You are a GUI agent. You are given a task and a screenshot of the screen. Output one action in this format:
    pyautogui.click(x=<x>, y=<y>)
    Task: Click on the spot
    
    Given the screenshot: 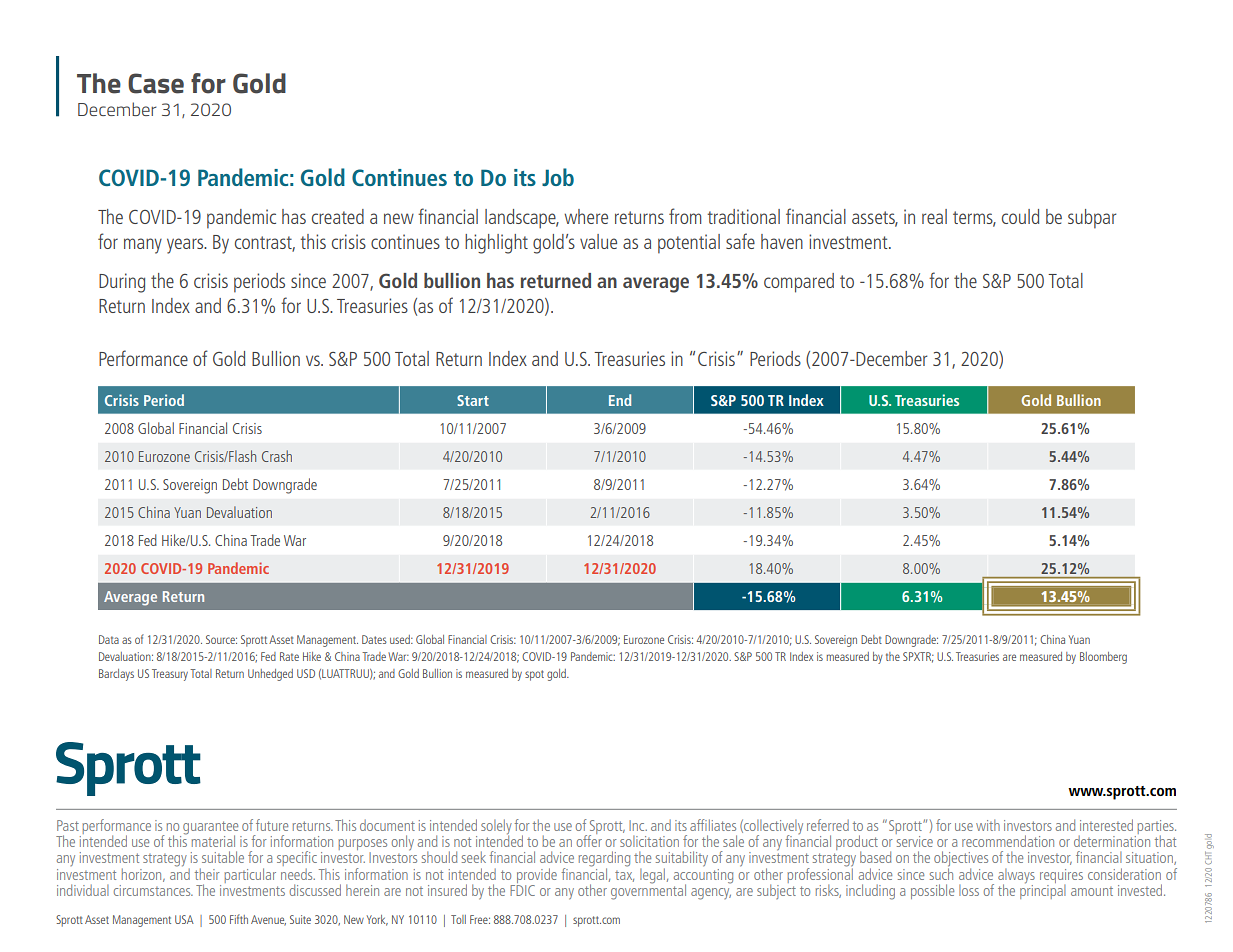 What is the action you would take?
    pyautogui.click(x=534, y=675)
